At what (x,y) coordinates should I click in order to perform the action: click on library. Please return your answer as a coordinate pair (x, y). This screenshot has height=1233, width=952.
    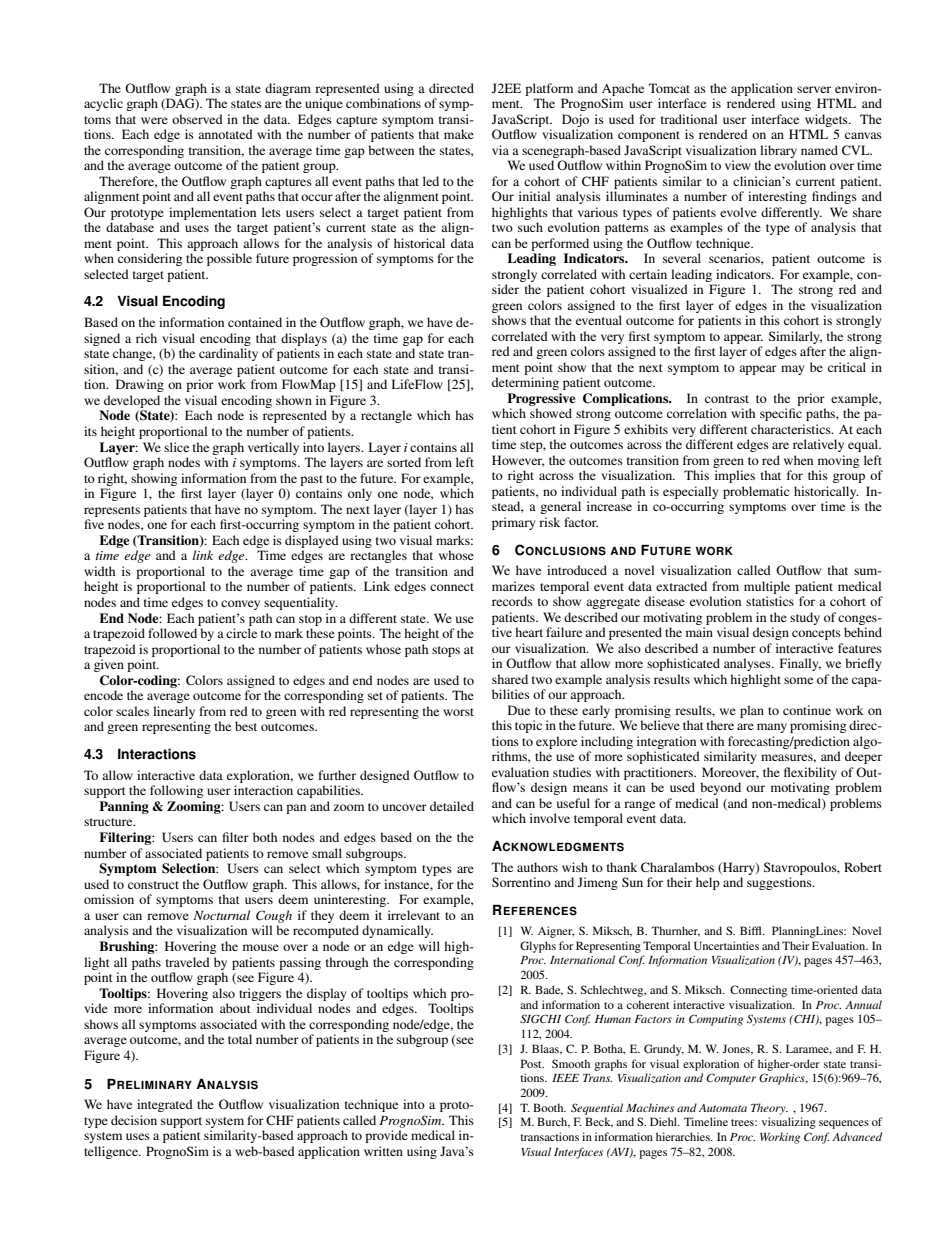
    Looking at the image, I should click on (778, 151).
